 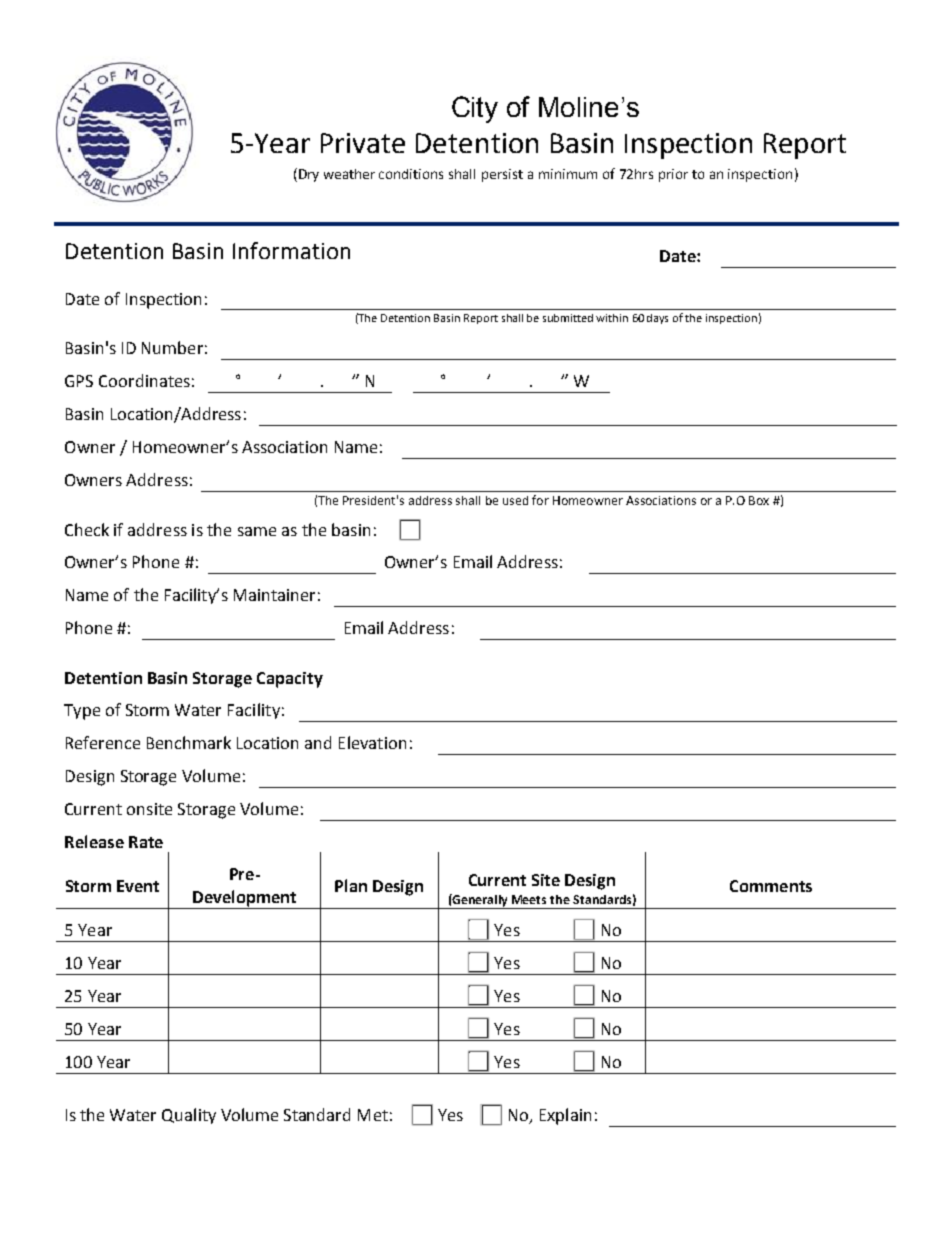 I want to click on used, so click(x=515, y=500).
